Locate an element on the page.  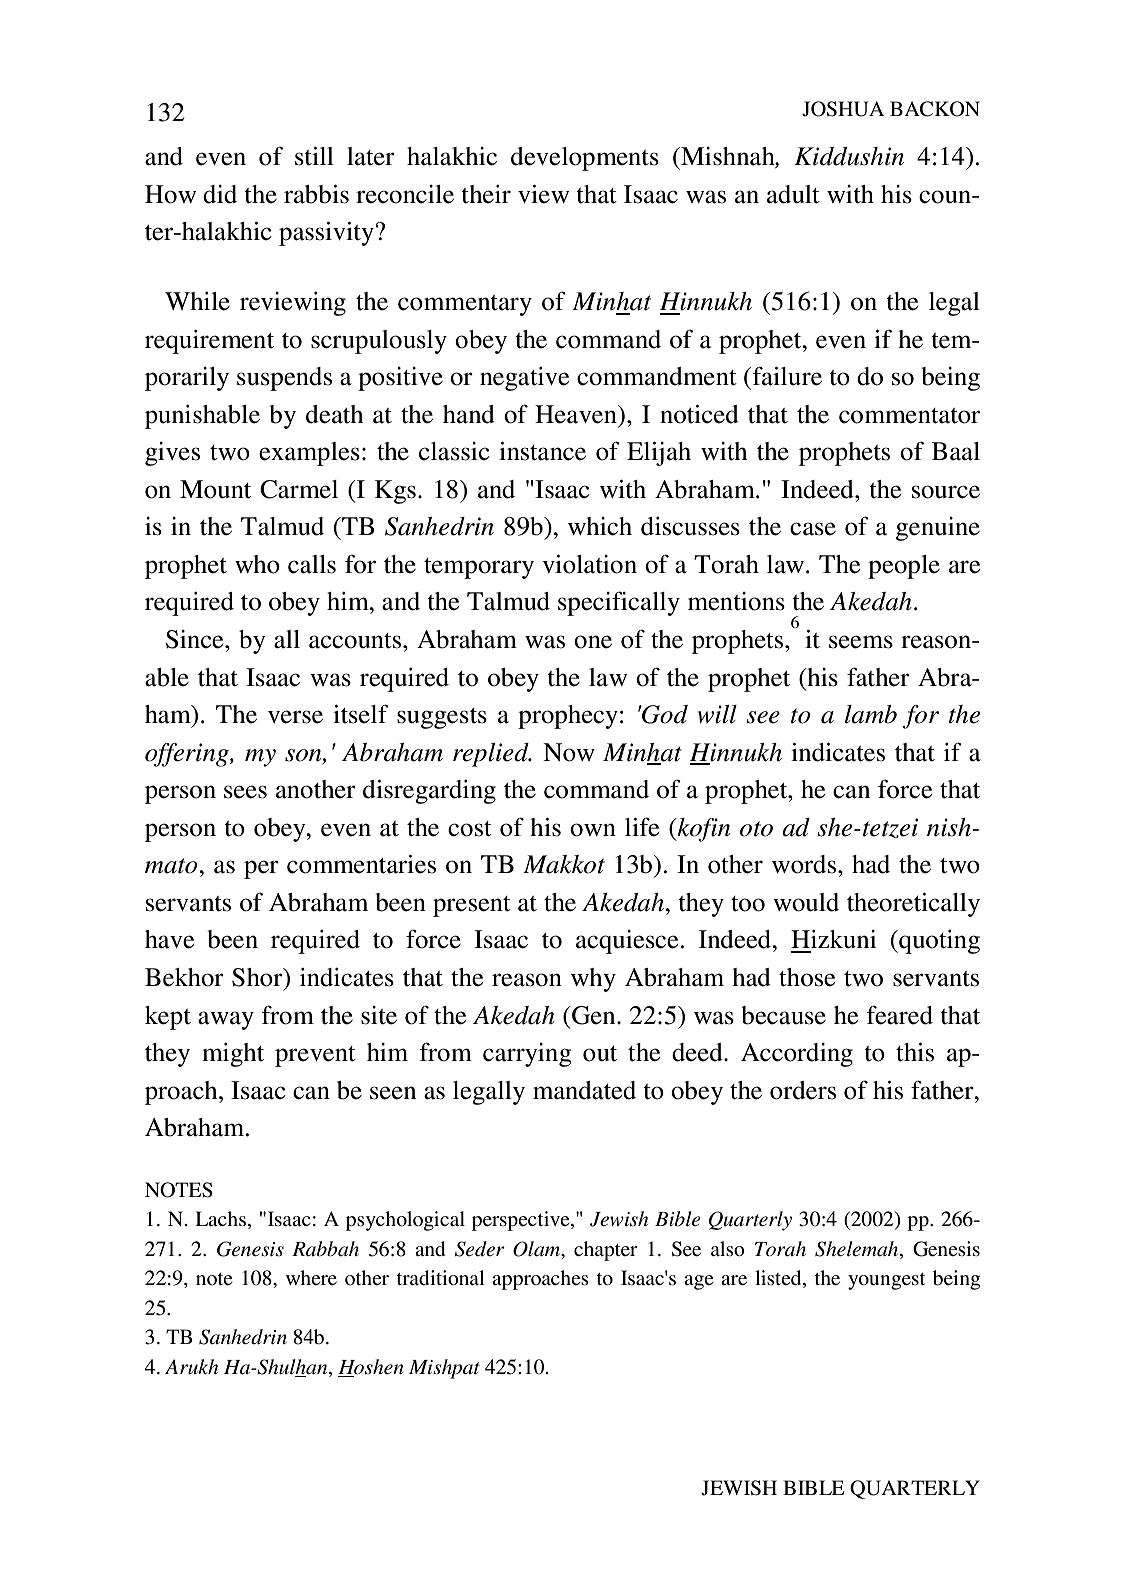
prophecy is located at coordinates (568, 717).
